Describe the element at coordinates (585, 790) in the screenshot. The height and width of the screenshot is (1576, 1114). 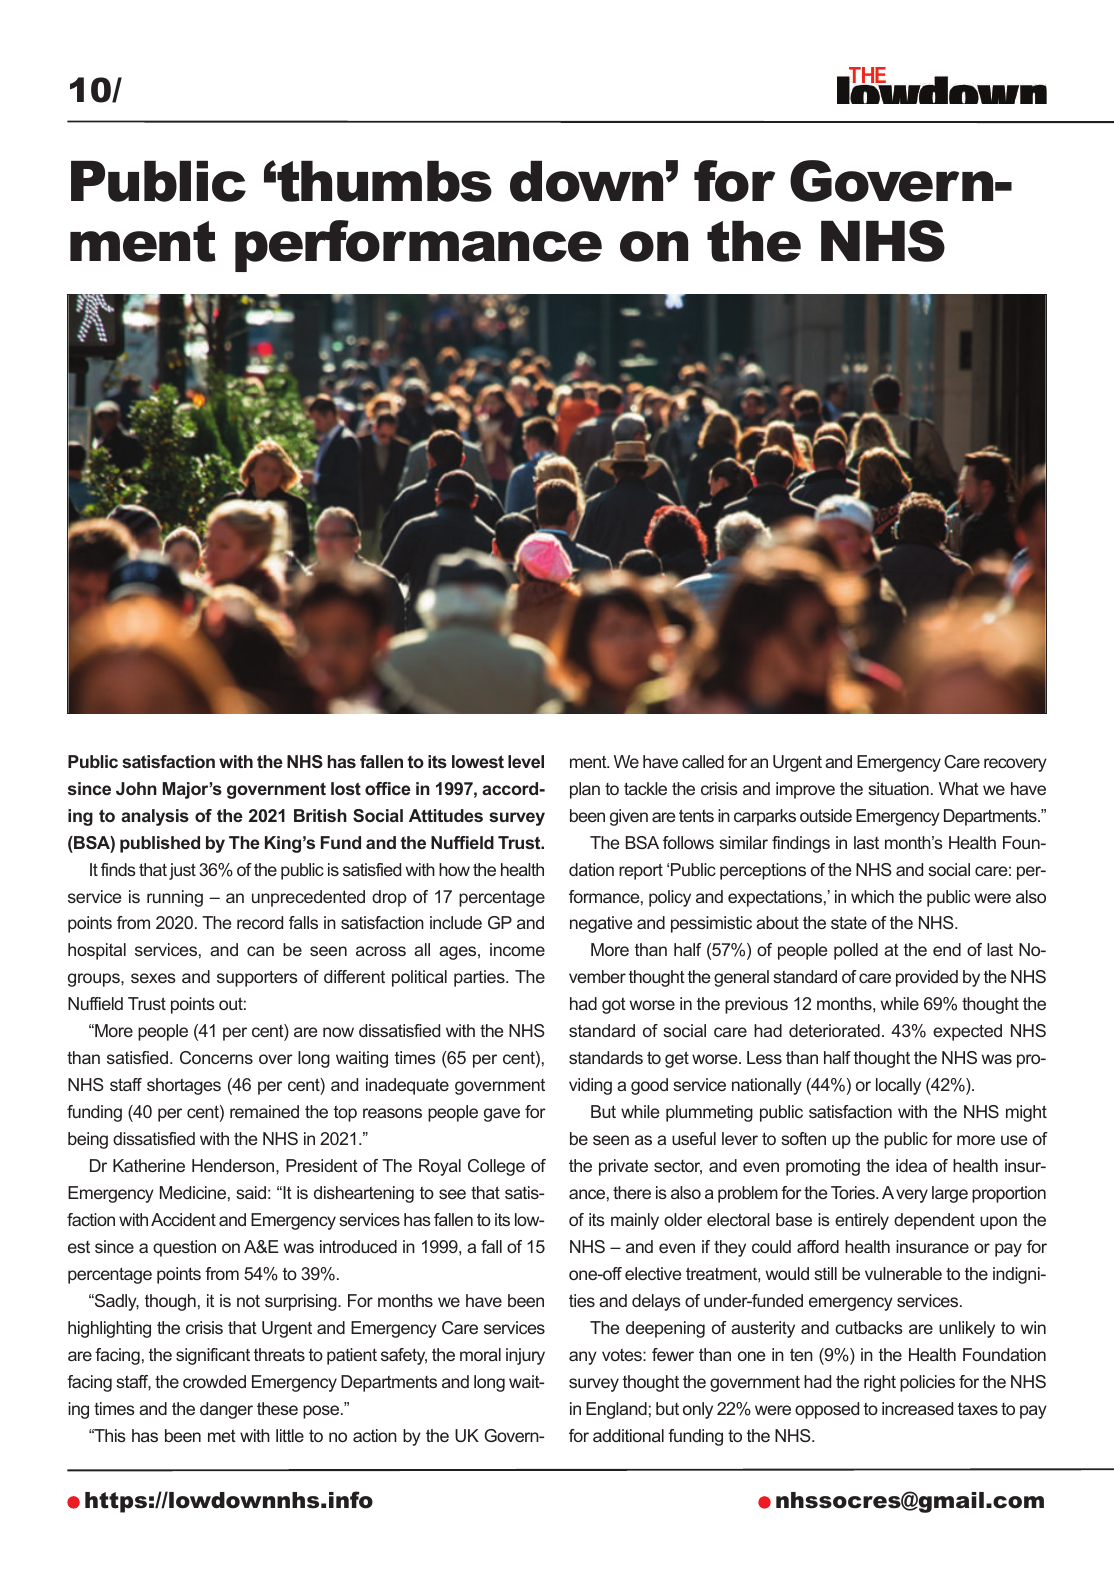
I see `plan` at that location.
